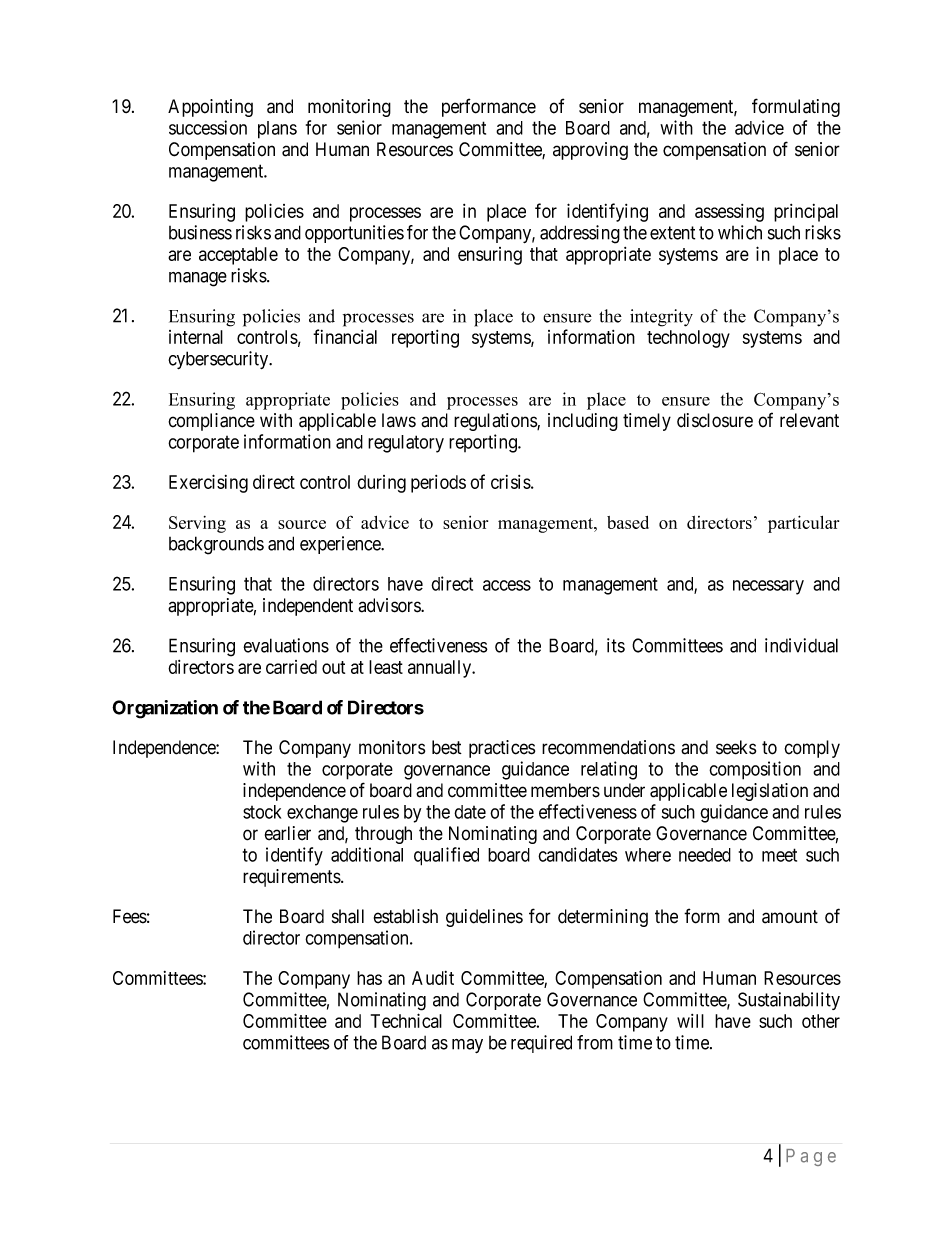 Image resolution: width=952 pixels, height=1233 pixels. Describe the element at coordinates (729, 213) in the image. I see `assessing` at that location.
